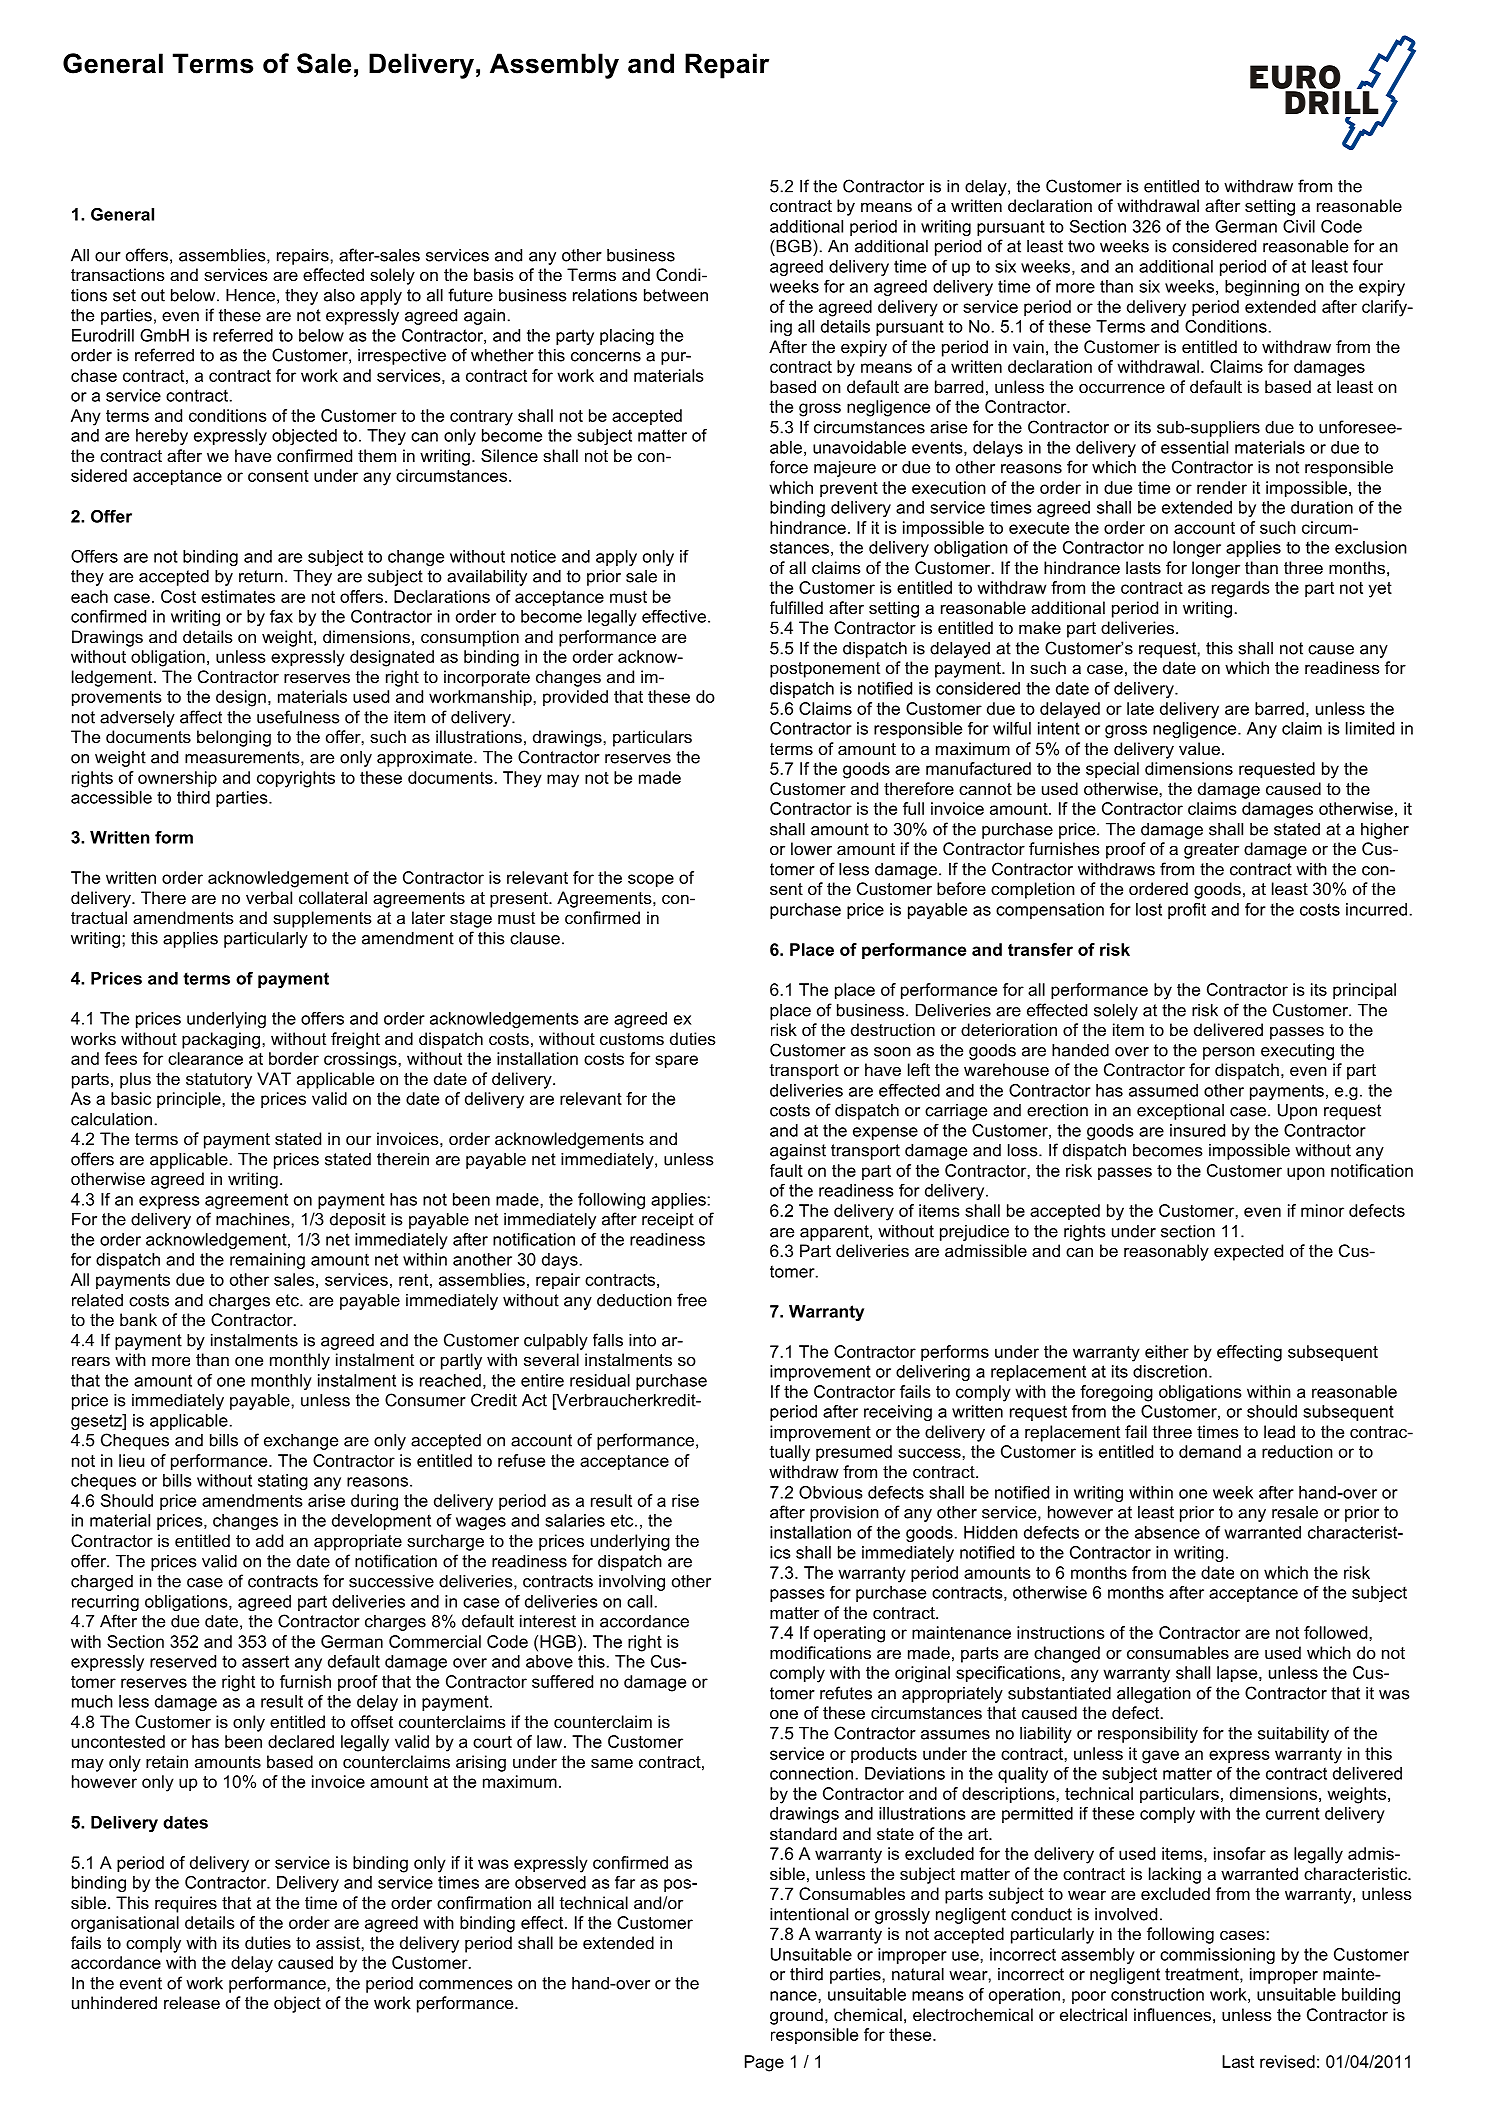  What do you see at coordinates (192, 2002) in the page?
I see `release` at bounding box center [192, 2002].
